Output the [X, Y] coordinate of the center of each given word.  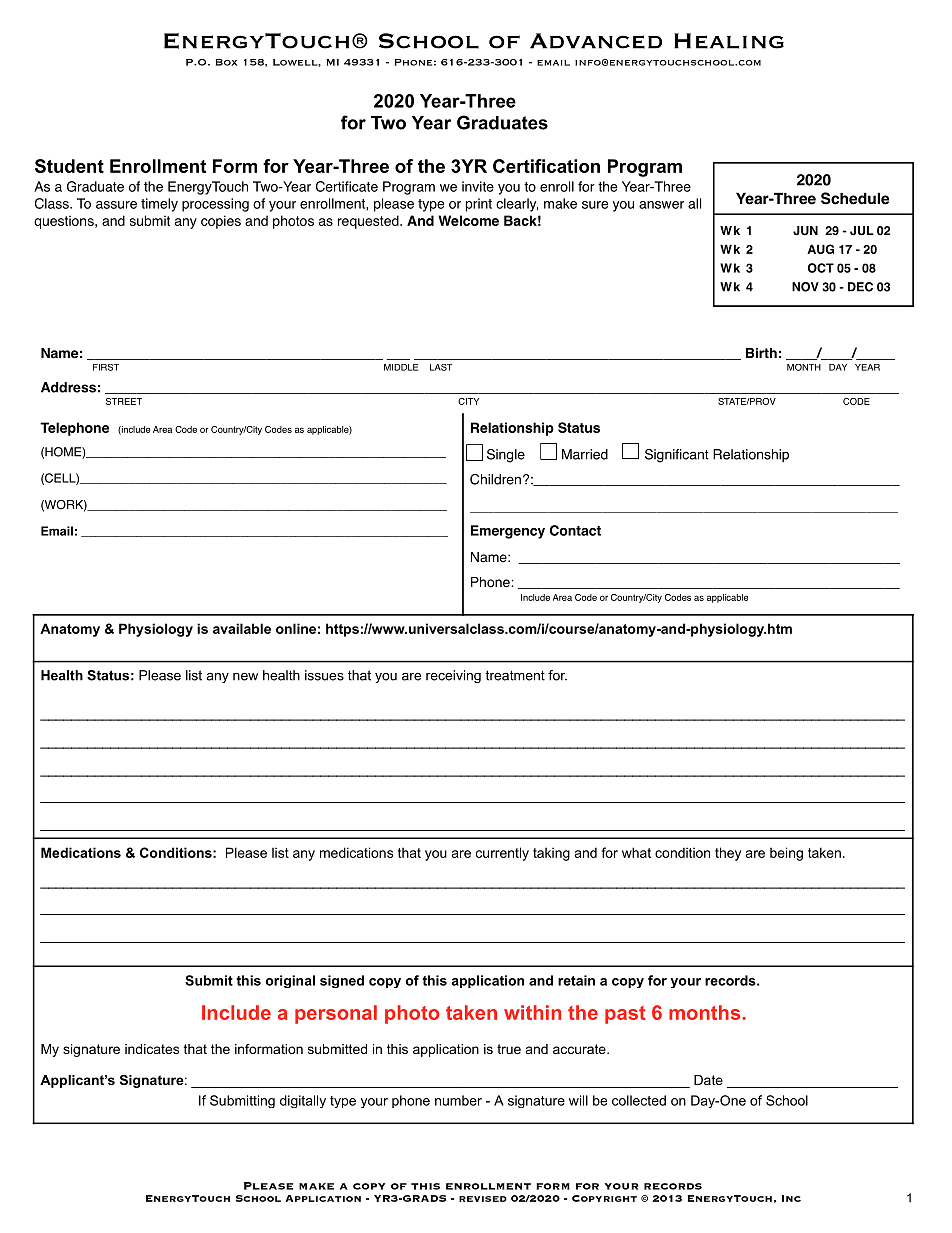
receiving [453, 676]
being [786, 854]
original [290, 981]
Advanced [596, 41]
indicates [152, 1049]
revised [483, 1199]
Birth [761, 353]
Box [226, 62]
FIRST [106, 367]
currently [502, 854]
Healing [729, 41]
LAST [441, 367]
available [242, 628]
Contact [575, 530]
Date [708, 1080]
